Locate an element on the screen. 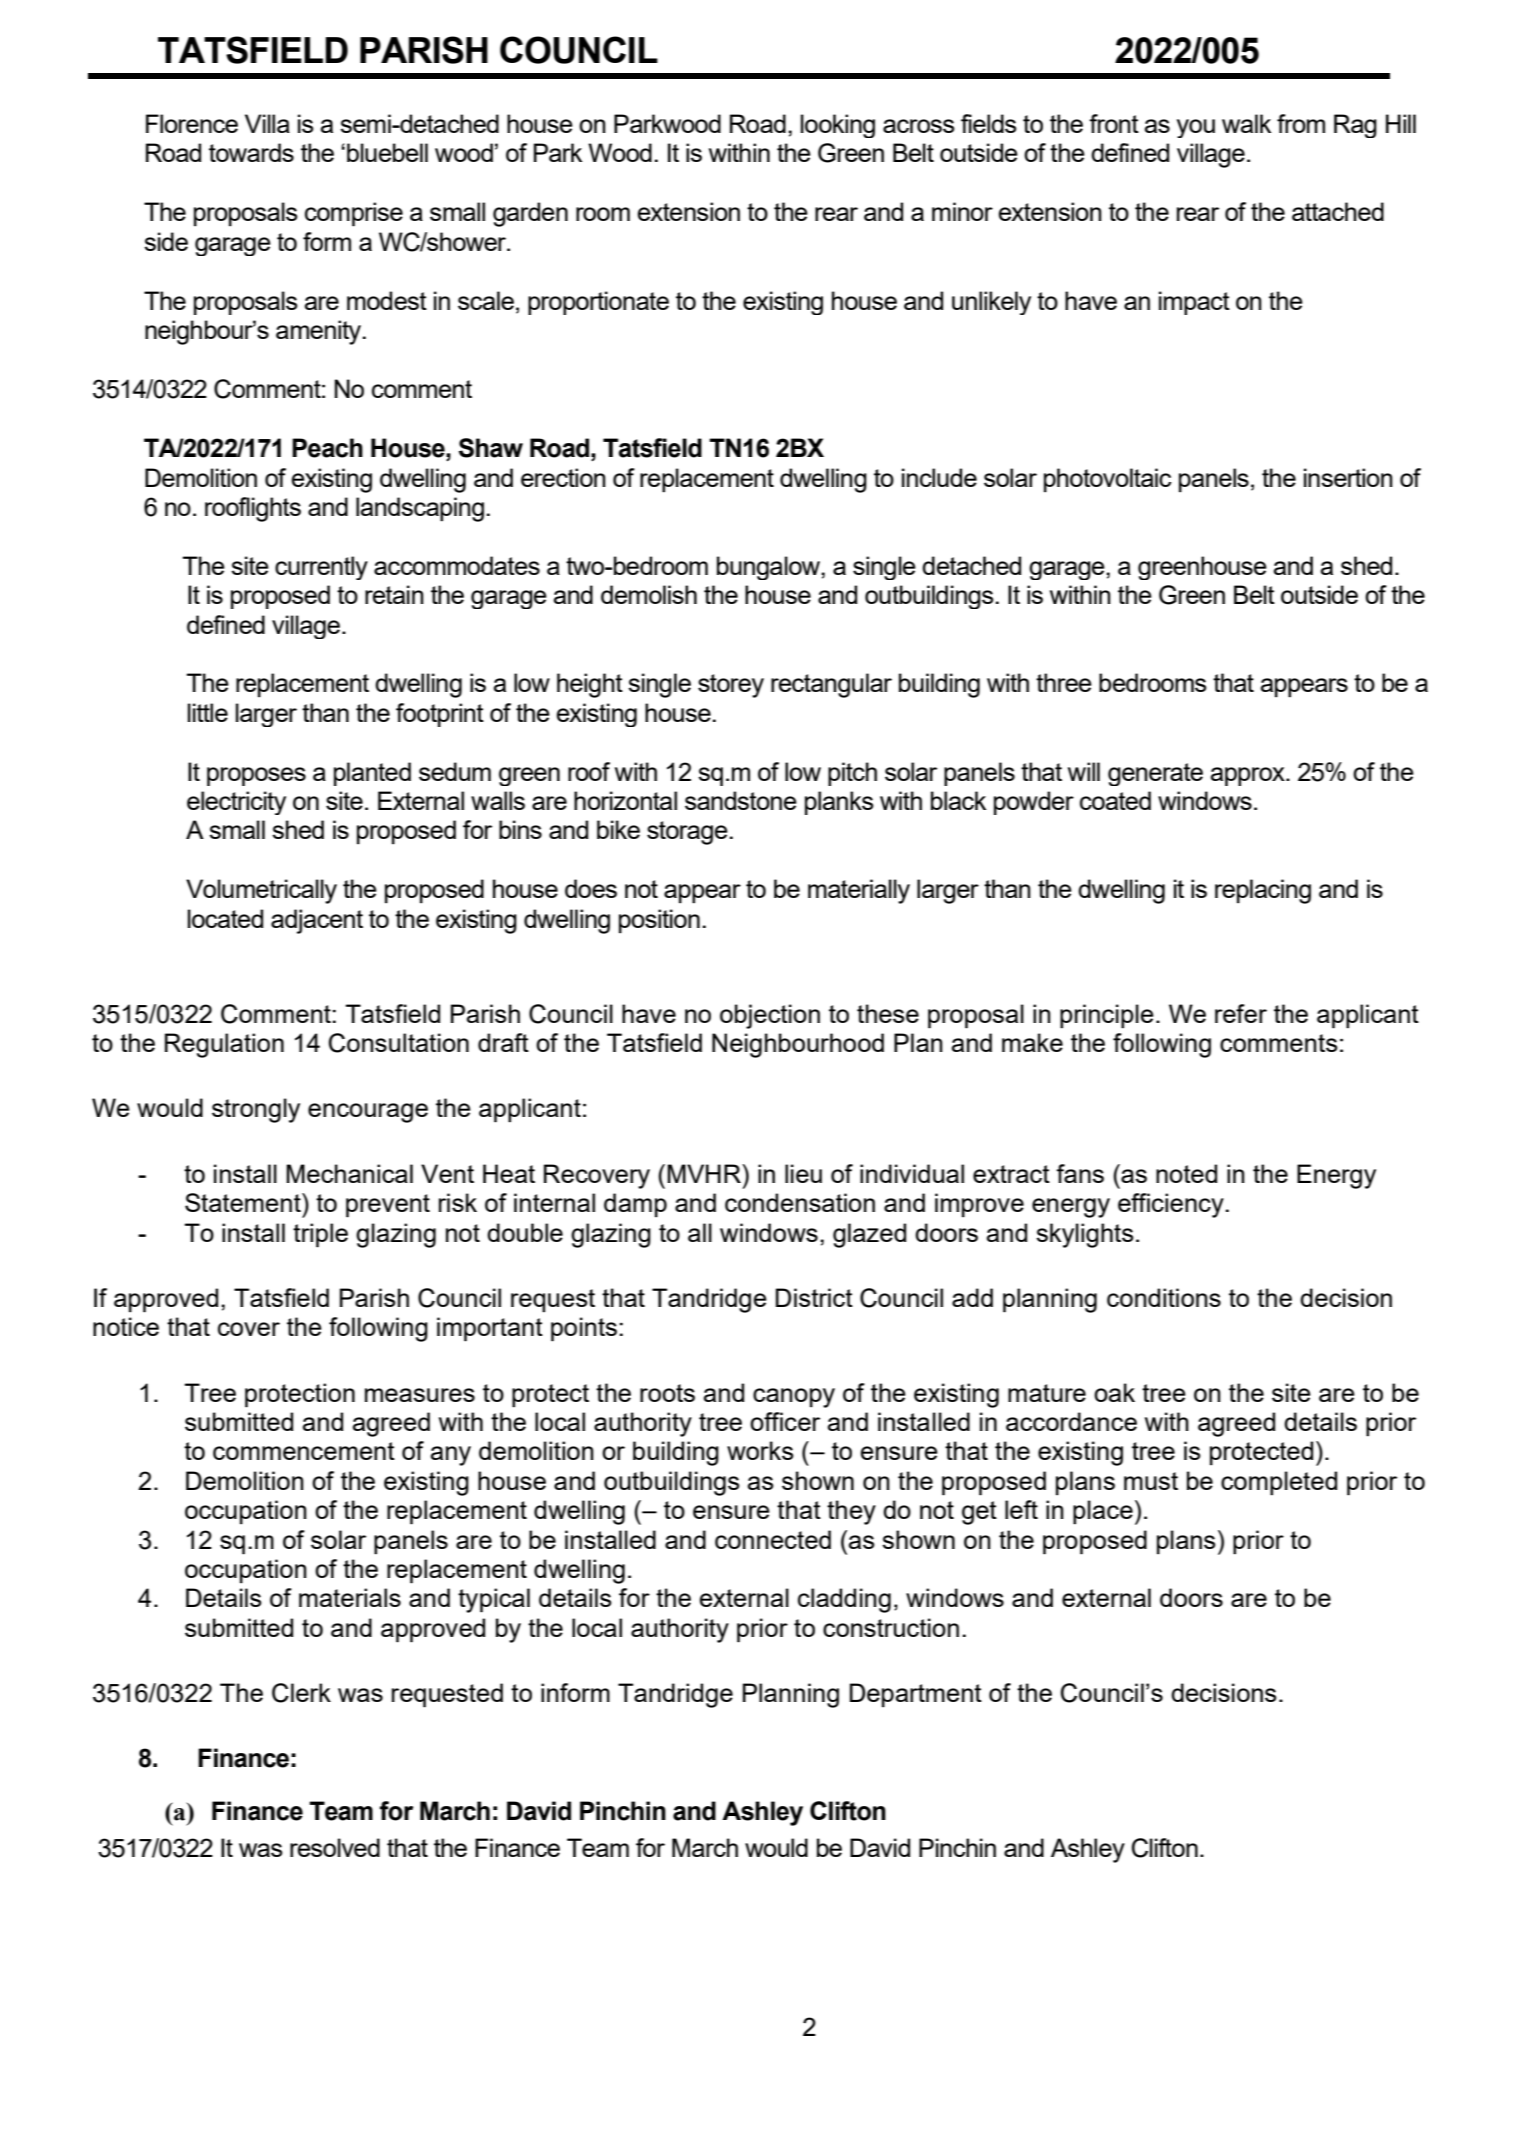  approx is located at coordinates (1249, 776).
